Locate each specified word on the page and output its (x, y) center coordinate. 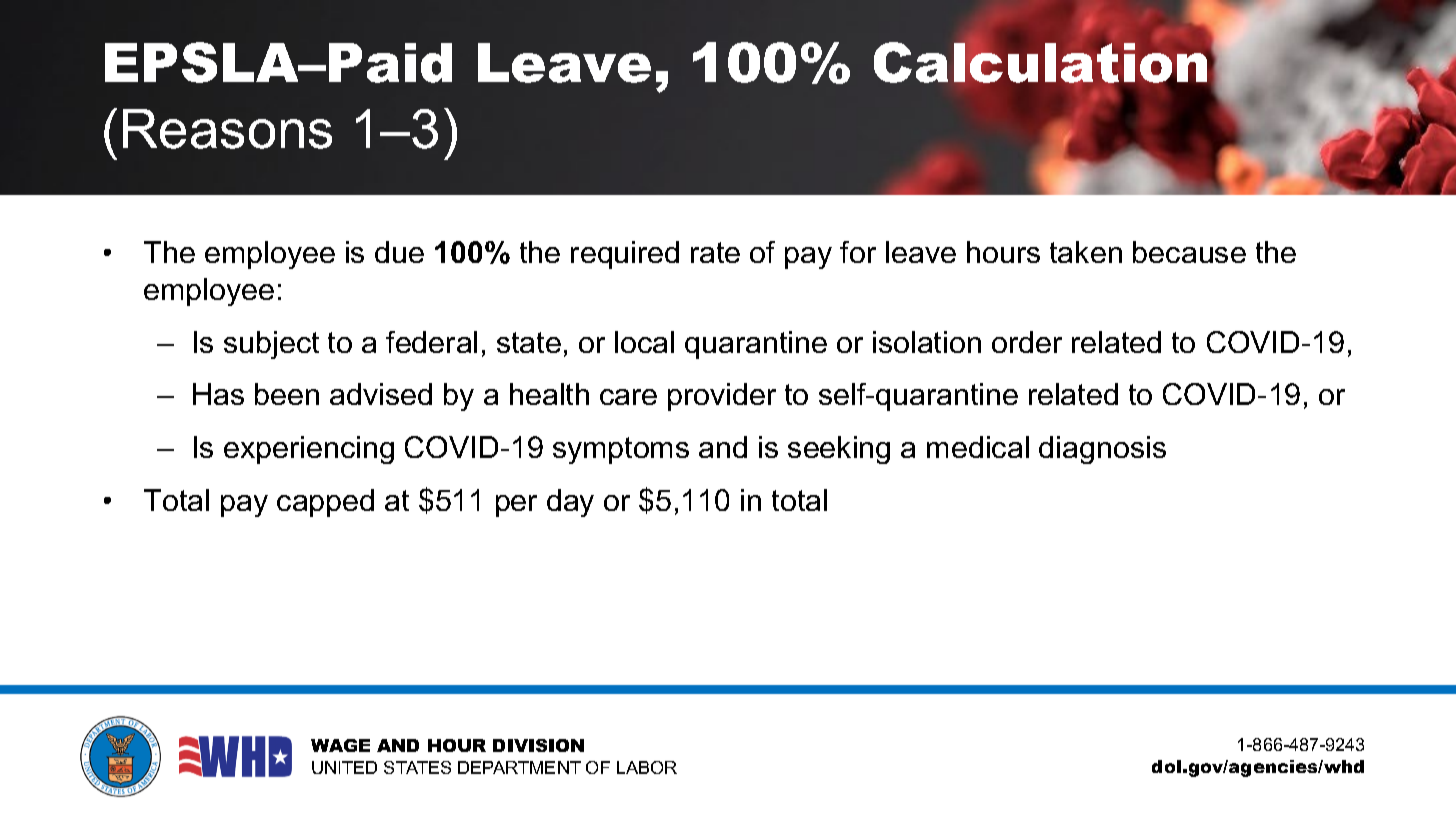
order (1027, 342)
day (570, 503)
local (644, 342)
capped (325, 503)
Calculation (1040, 61)
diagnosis (1102, 450)
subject (271, 345)
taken (1086, 252)
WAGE (340, 745)
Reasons (227, 129)
